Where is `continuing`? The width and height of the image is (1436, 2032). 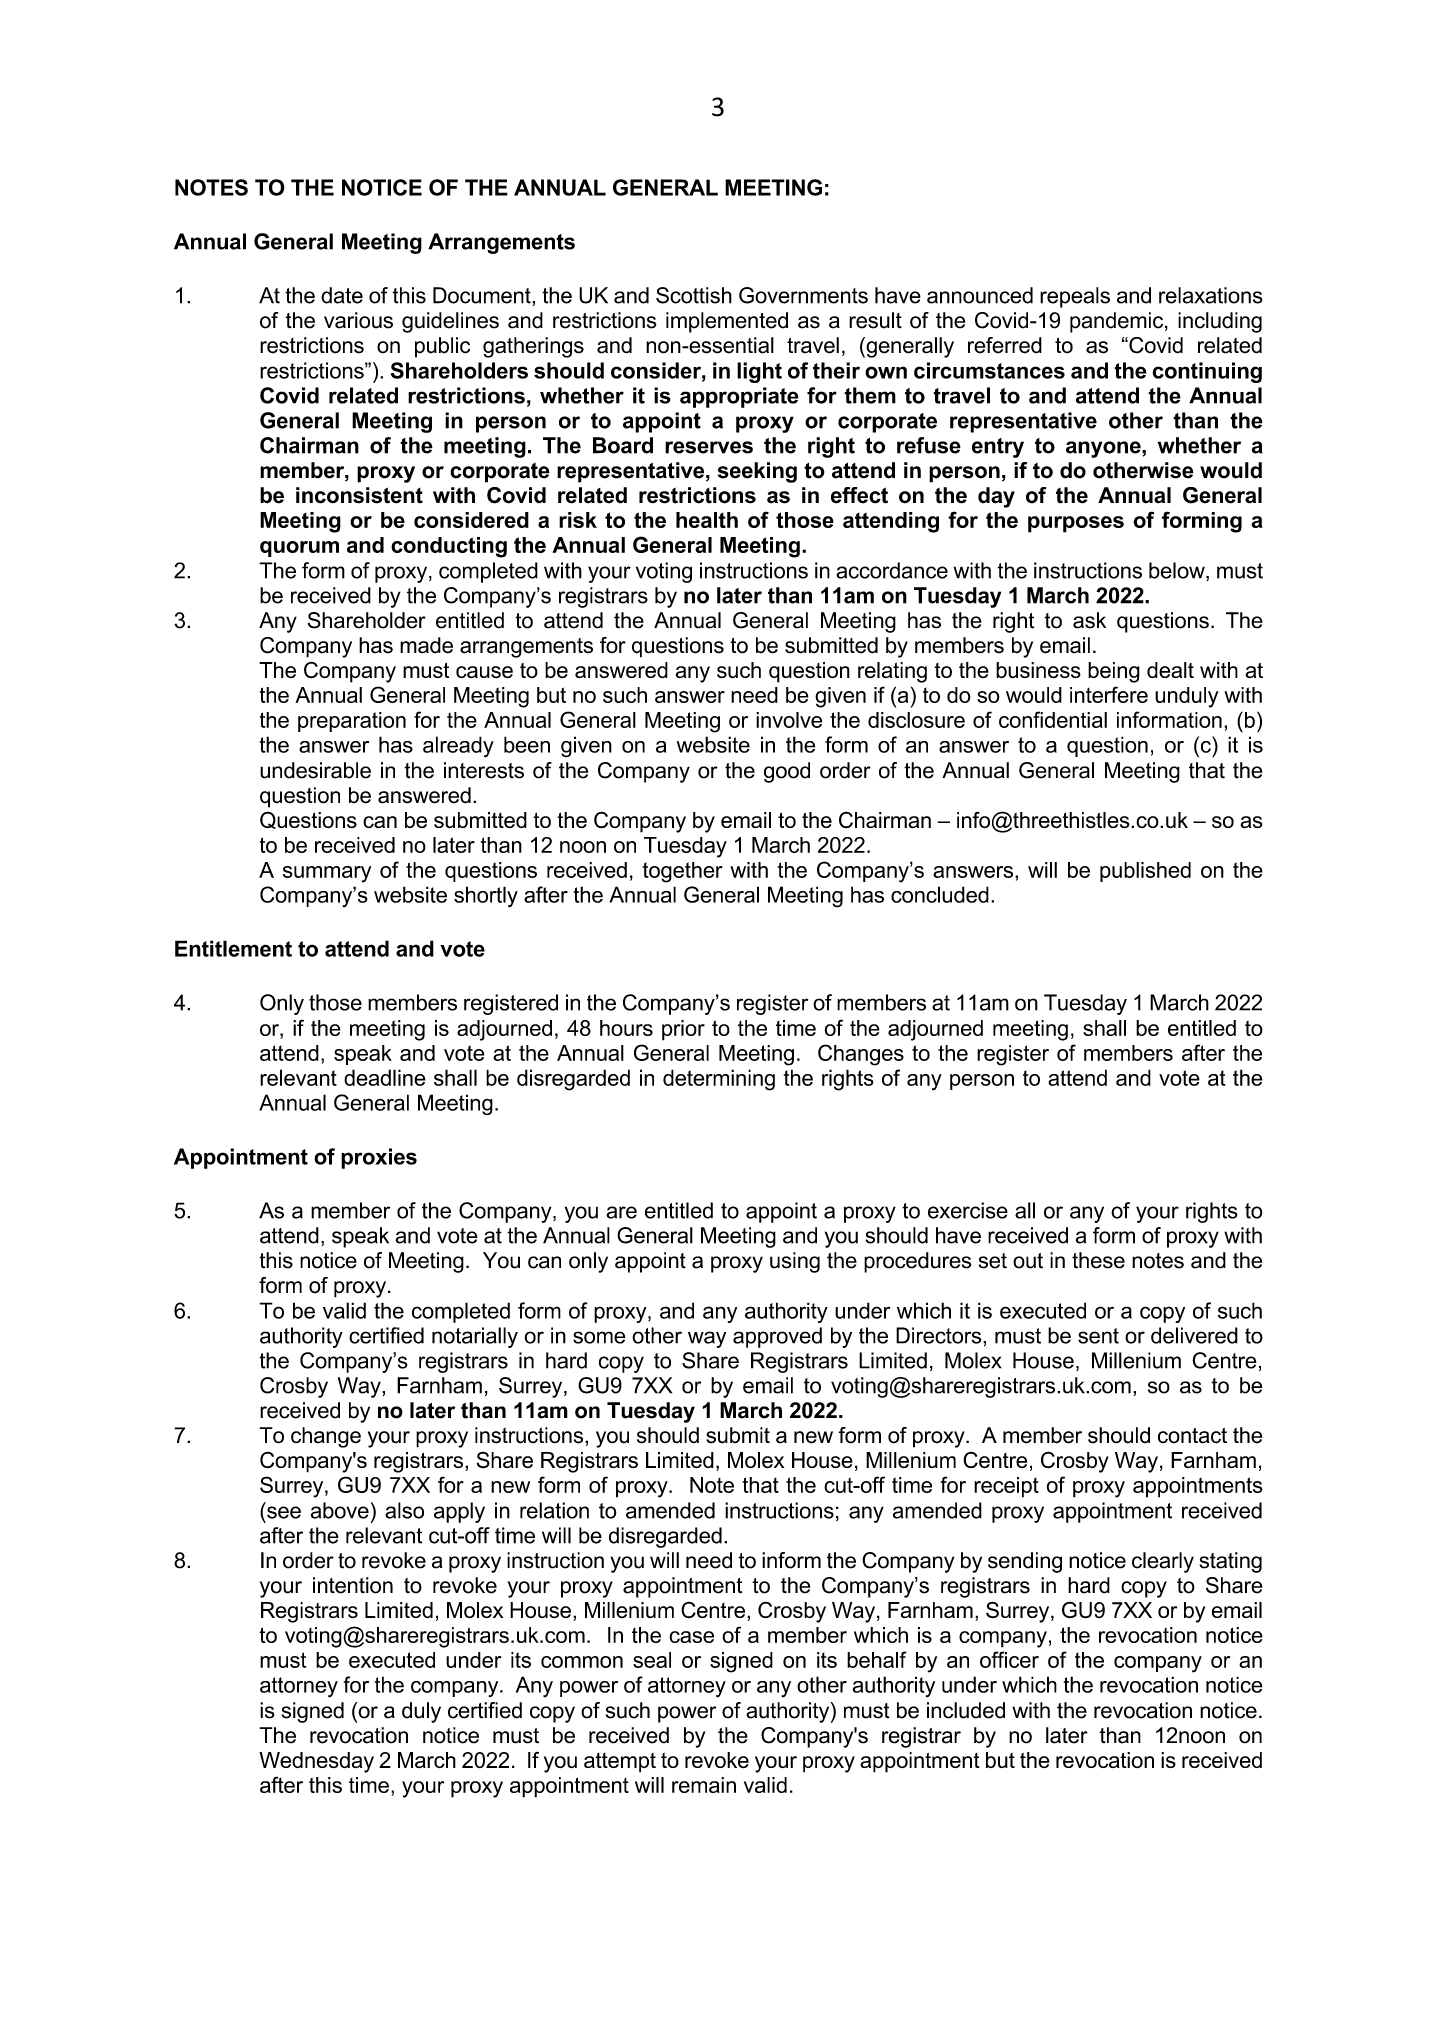 continuing is located at coordinates (1207, 372).
